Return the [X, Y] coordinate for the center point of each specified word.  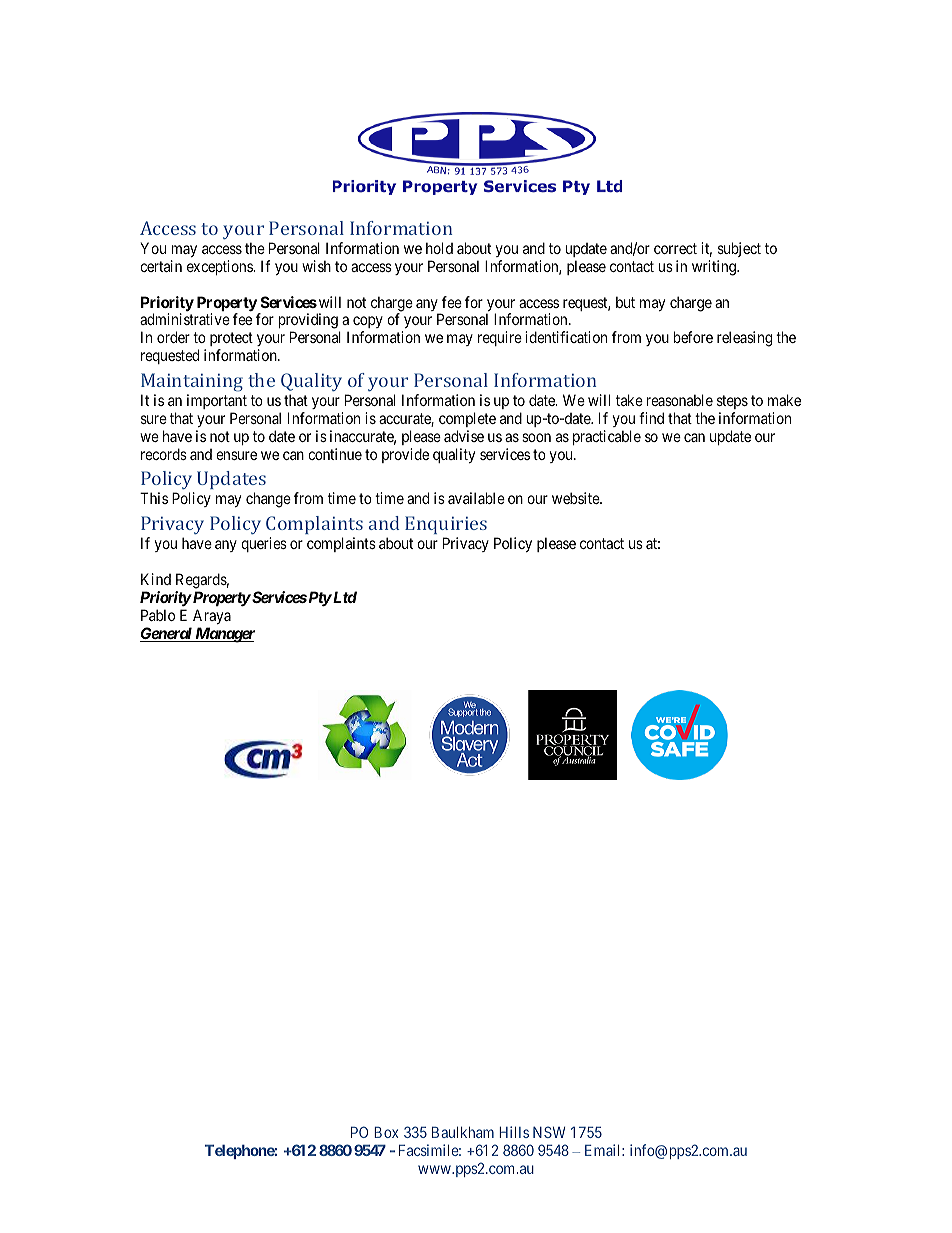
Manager [224, 635]
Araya [212, 616]
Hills [514, 1132]
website [576, 498]
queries [264, 544]
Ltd [344, 597]
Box [386, 1132]
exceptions [221, 267]
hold [439, 248]
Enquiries [446, 525]
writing [715, 268]
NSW [549, 1132]
